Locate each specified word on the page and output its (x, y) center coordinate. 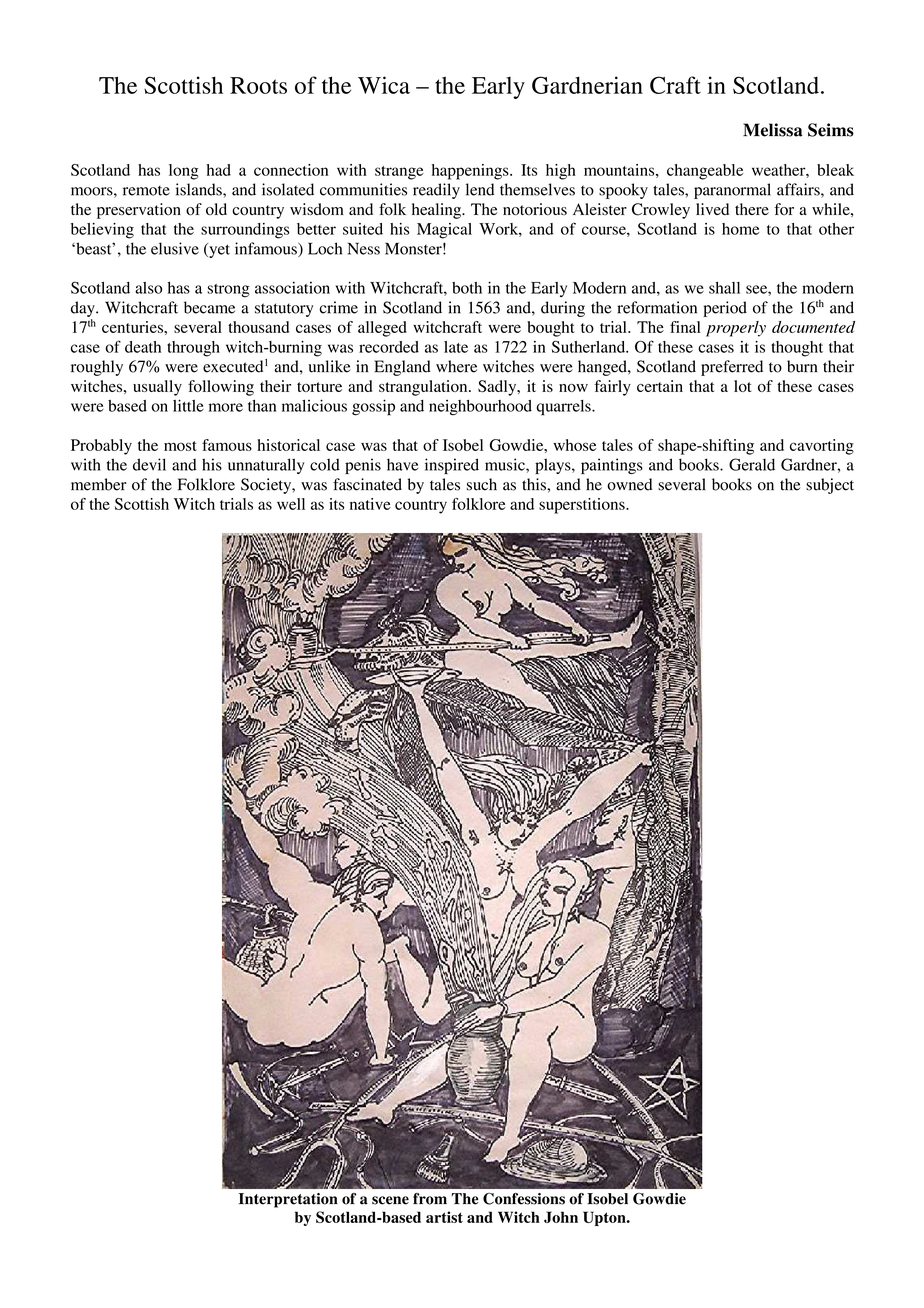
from (430, 1199)
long (184, 172)
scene (390, 1200)
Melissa (773, 130)
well (291, 504)
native (370, 504)
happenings (471, 172)
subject (830, 486)
